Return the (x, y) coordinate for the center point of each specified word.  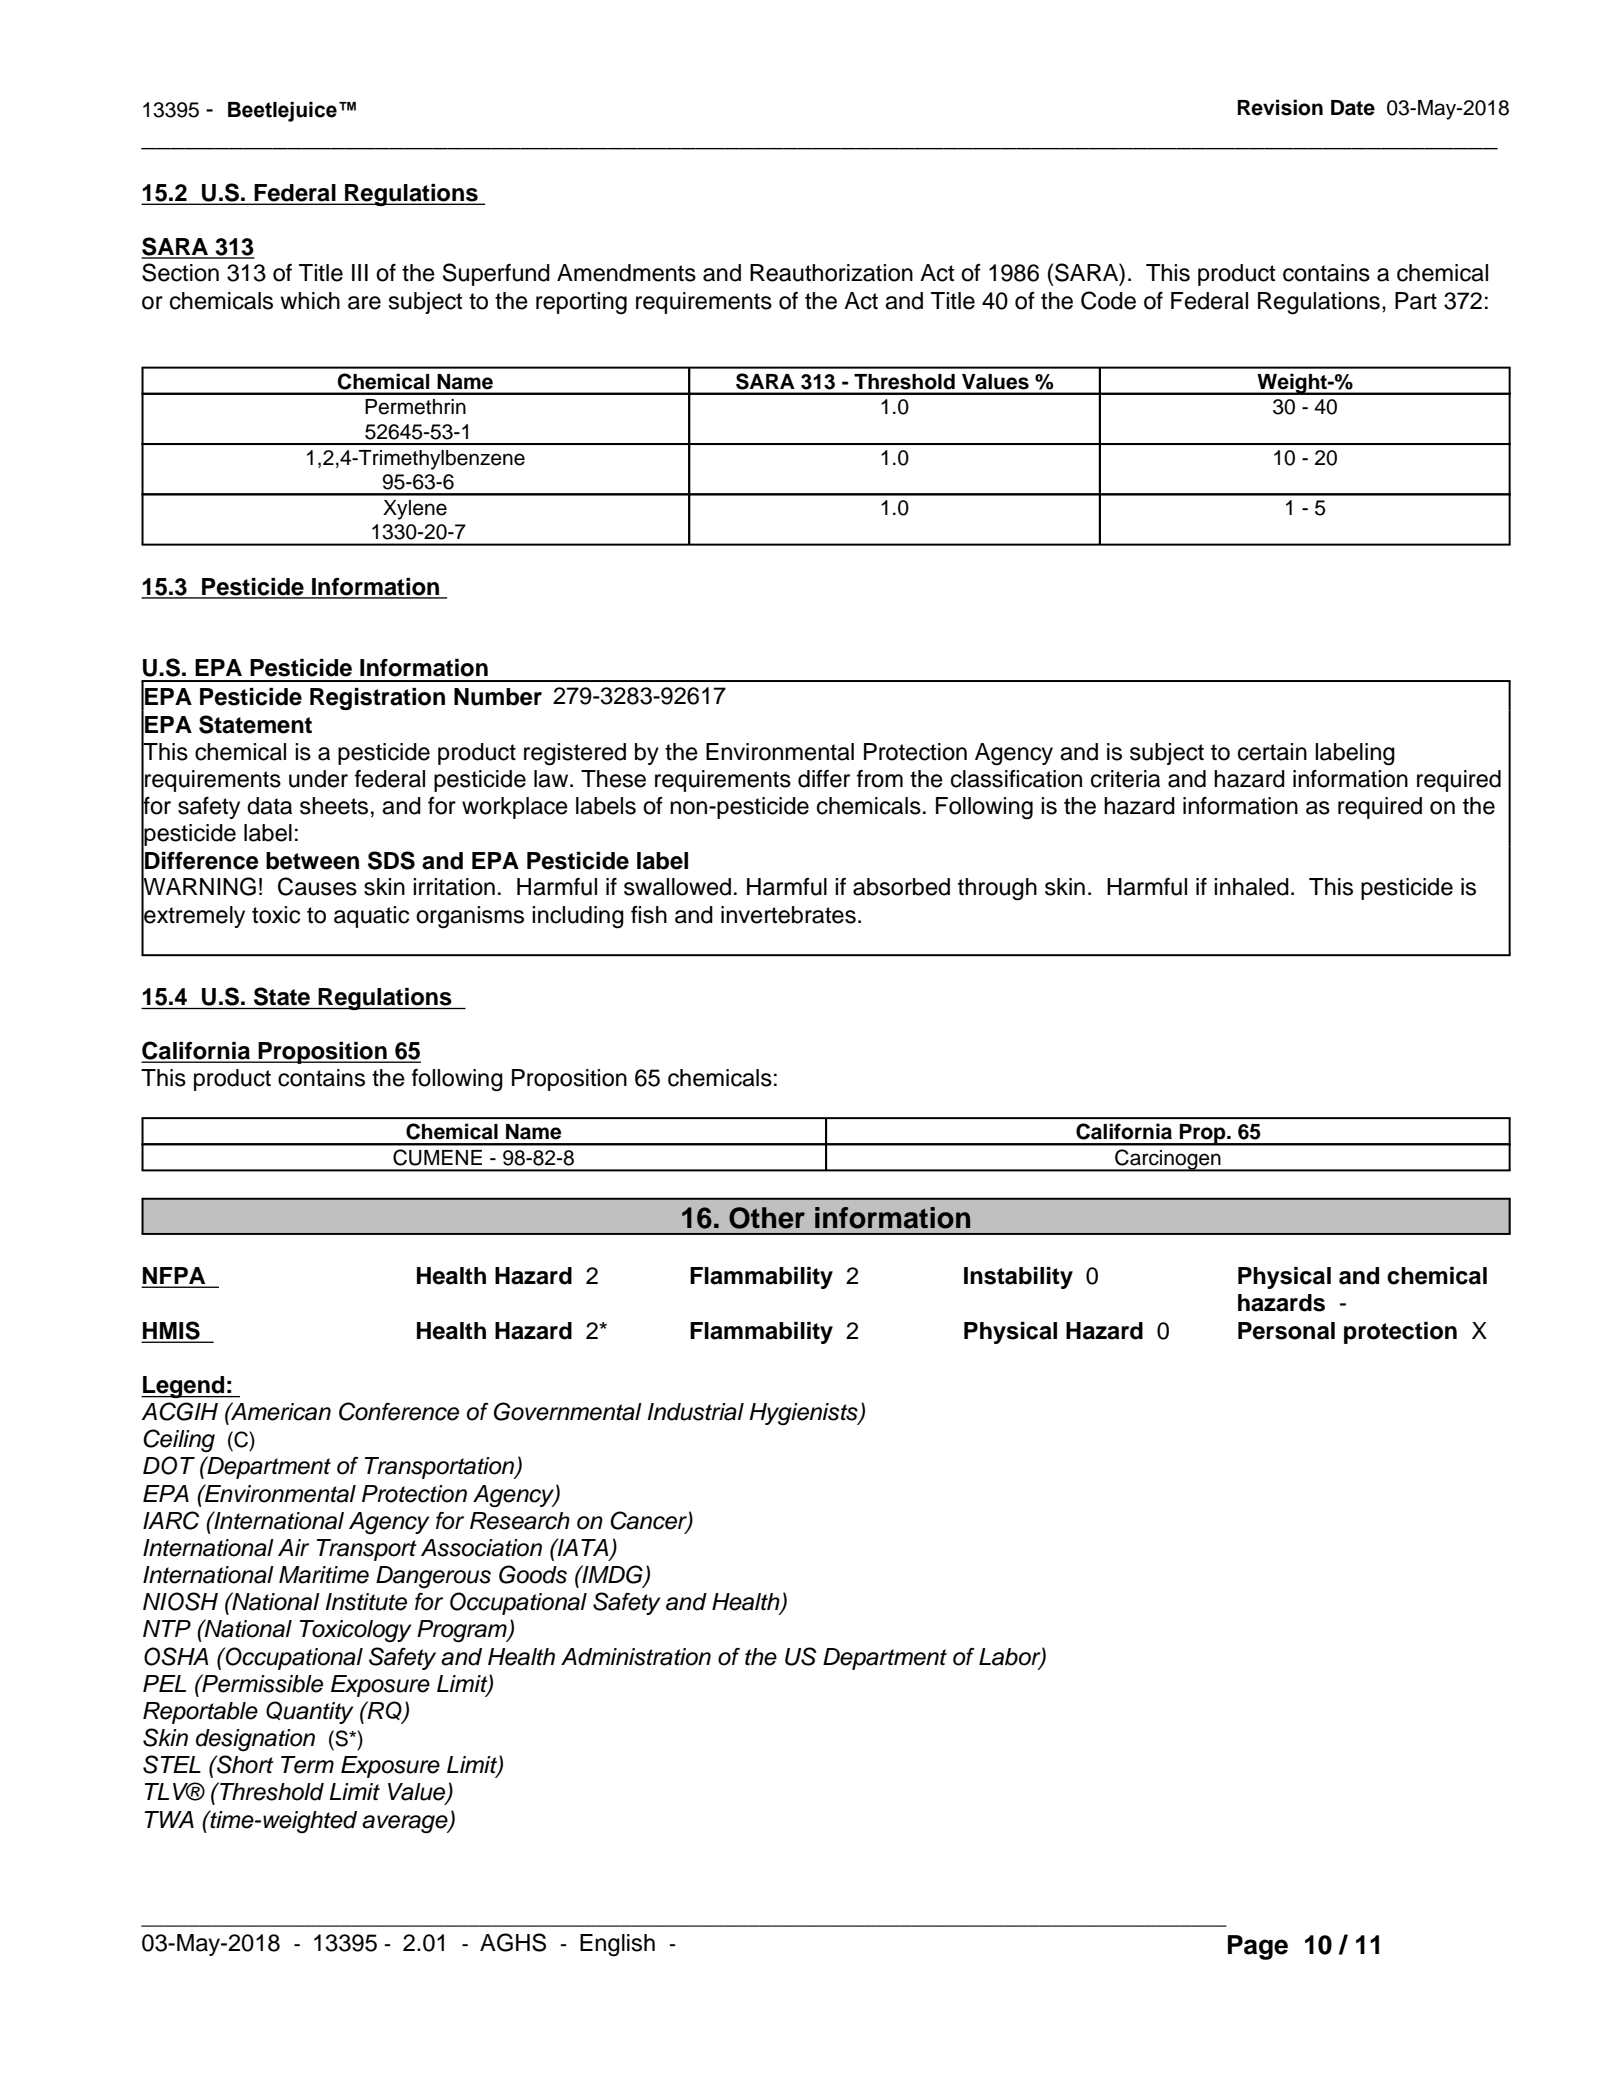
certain (1272, 752)
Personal (1286, 1331)
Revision (1280, 107)
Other (767, 1218)
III (360, 272)
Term (307, 1765)
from (880, 779)
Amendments (626, 273)
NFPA (175, 1277)
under (318, 779)
